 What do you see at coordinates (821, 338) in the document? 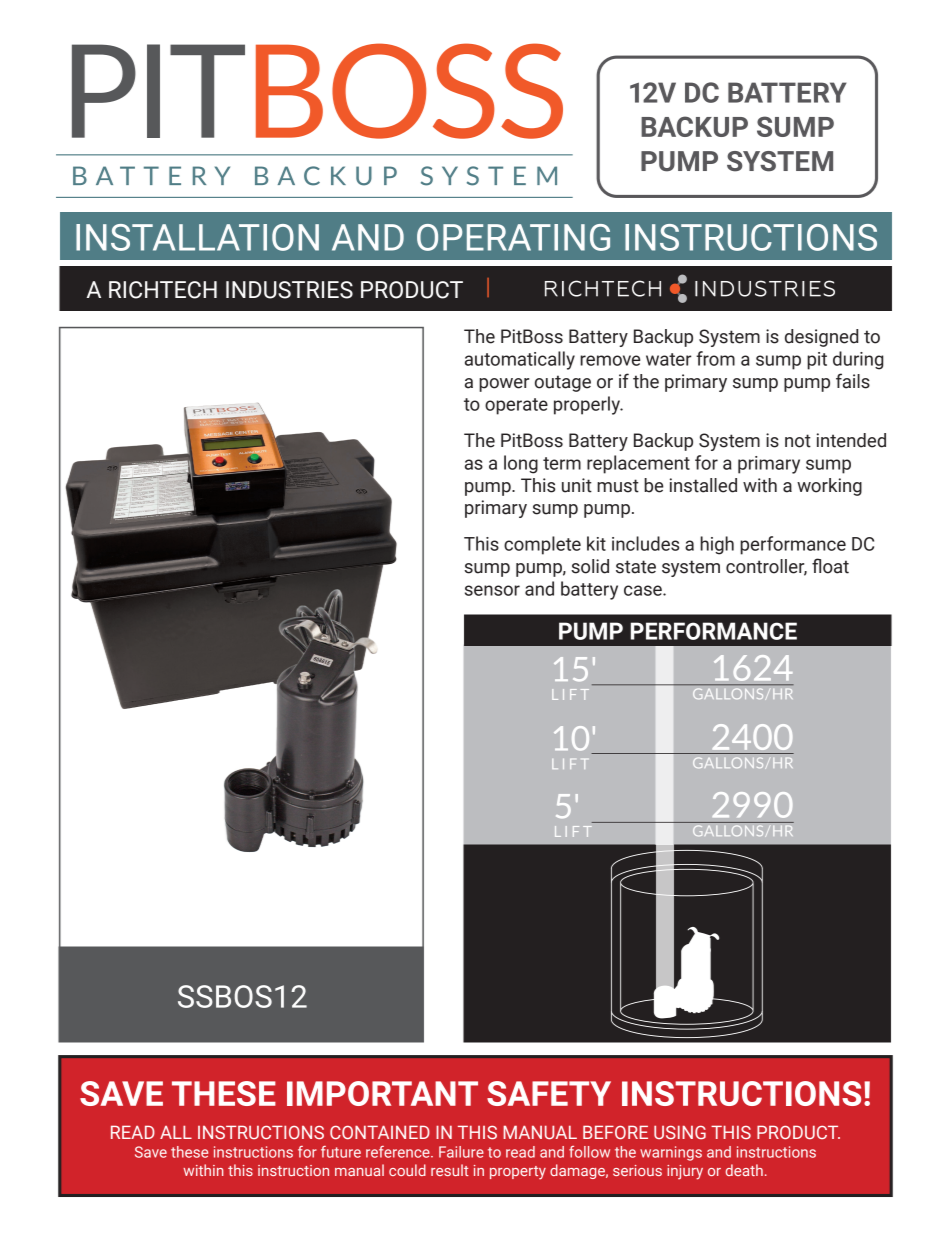
I see `designed` at bounding box center [821, 338].
